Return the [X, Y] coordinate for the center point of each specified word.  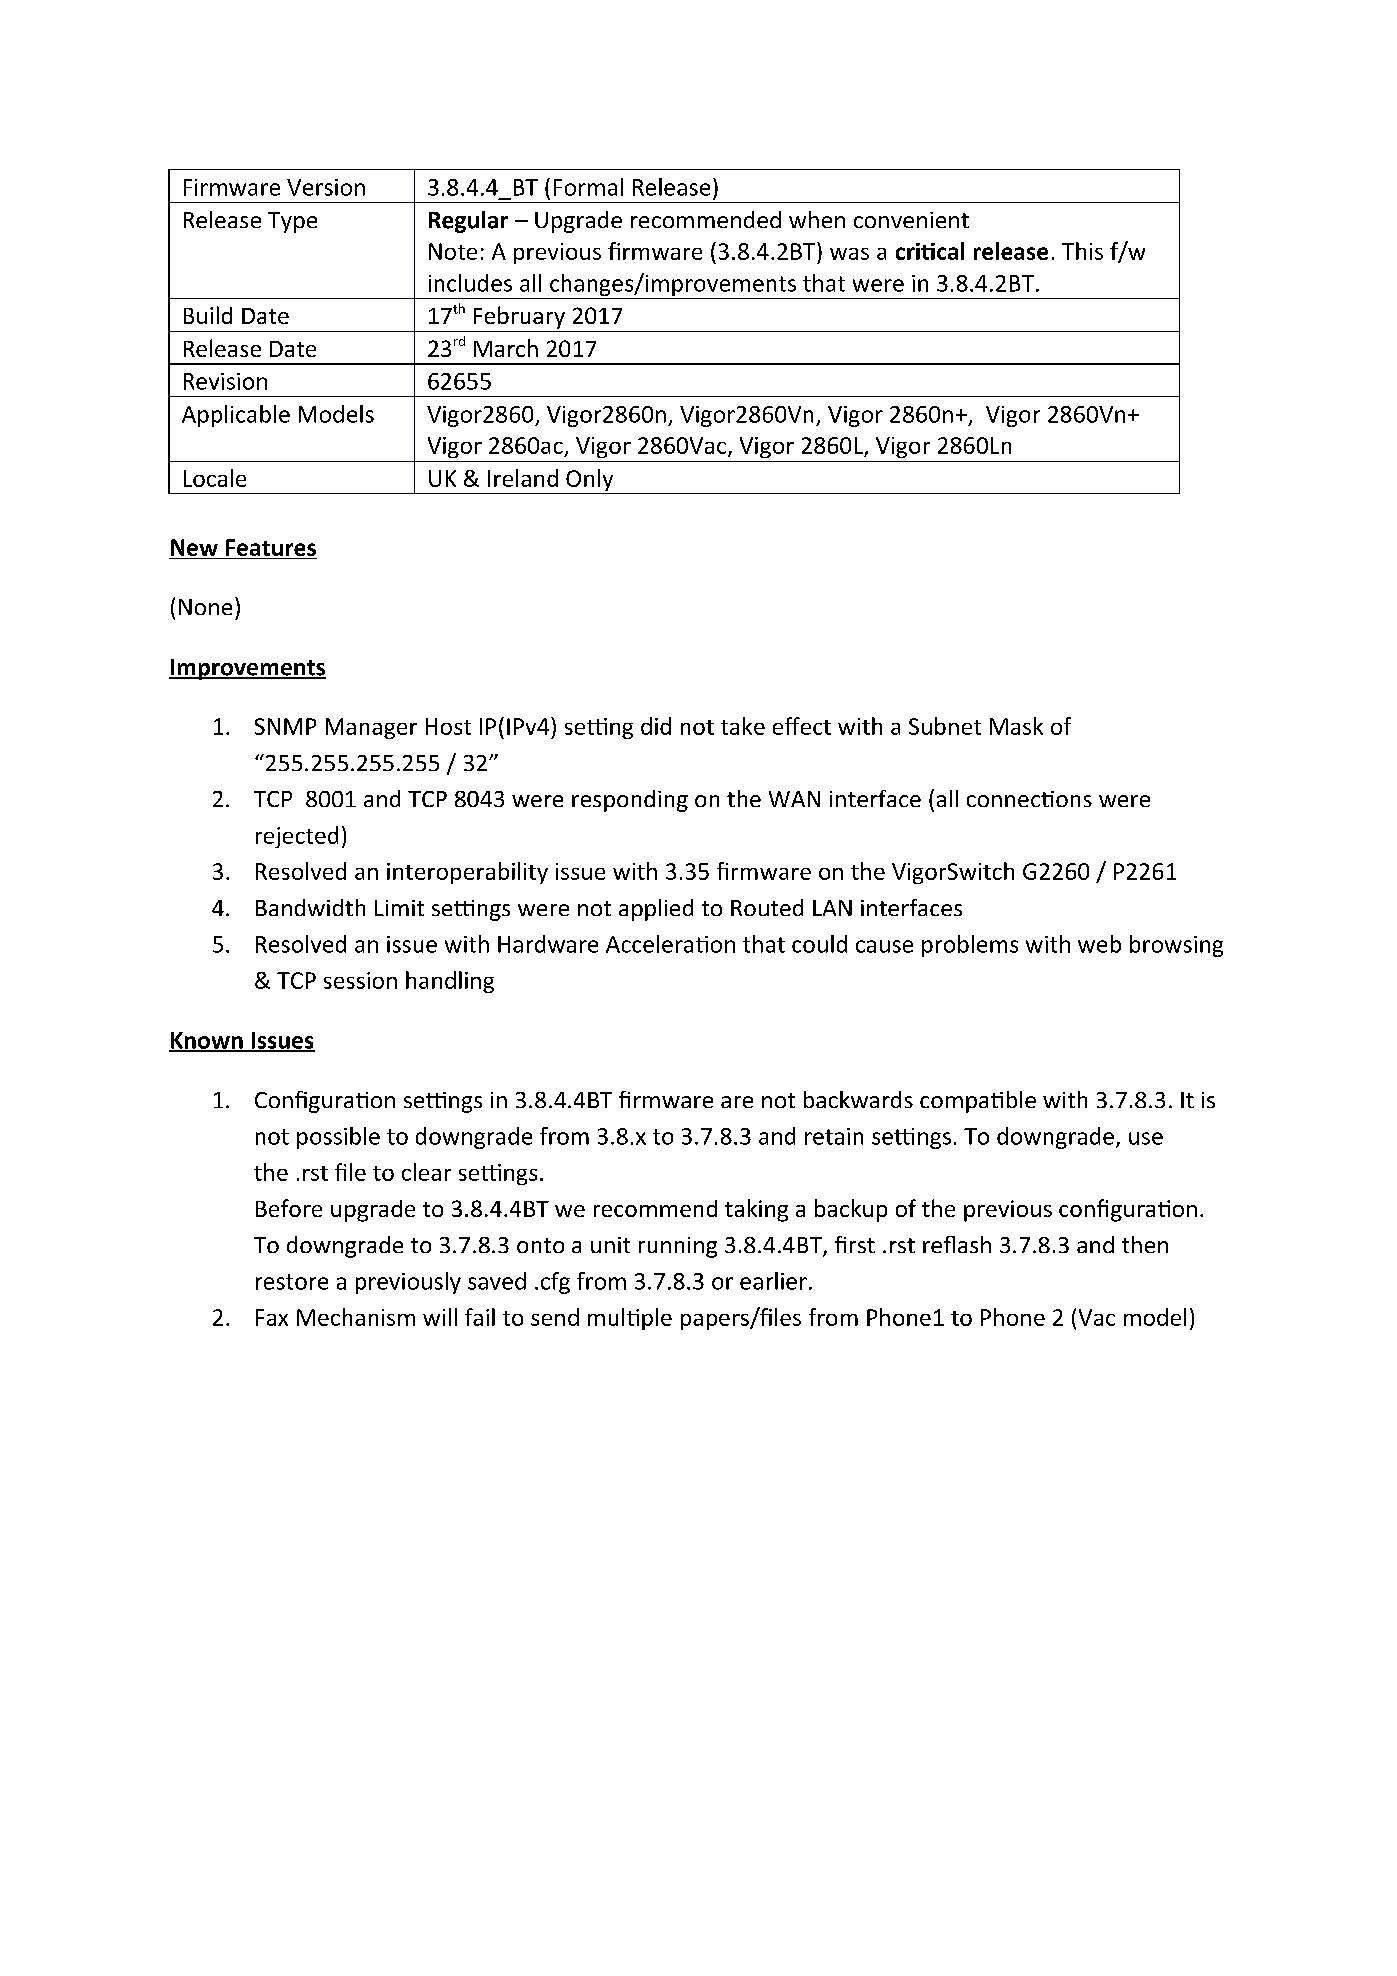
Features [271, 547]
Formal [588, 187]
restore [292, 1282]
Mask [1016, 726]
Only [590, 481]
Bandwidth [310, 907]
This [1082, 251]
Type [292, 222]
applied [656, 910]
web [1099, 944]
